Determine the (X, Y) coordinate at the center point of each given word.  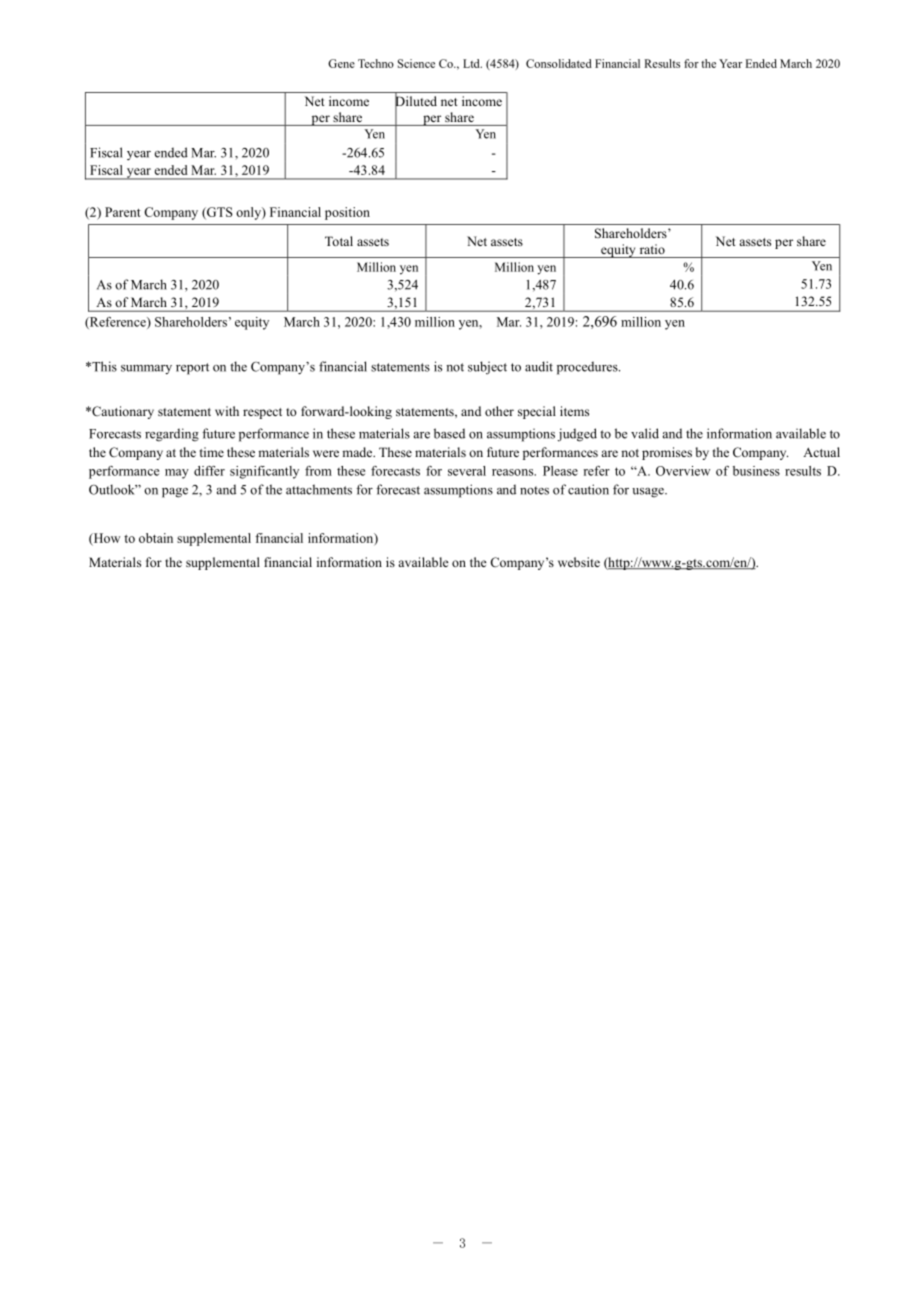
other (499, 411)
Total (339, 241)
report (192, 369)
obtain (156, 538)
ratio (652, 249)
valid (645, 433)
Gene (341, 63)
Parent (123, 212)
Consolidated (559, 63)
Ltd (472, 63)
